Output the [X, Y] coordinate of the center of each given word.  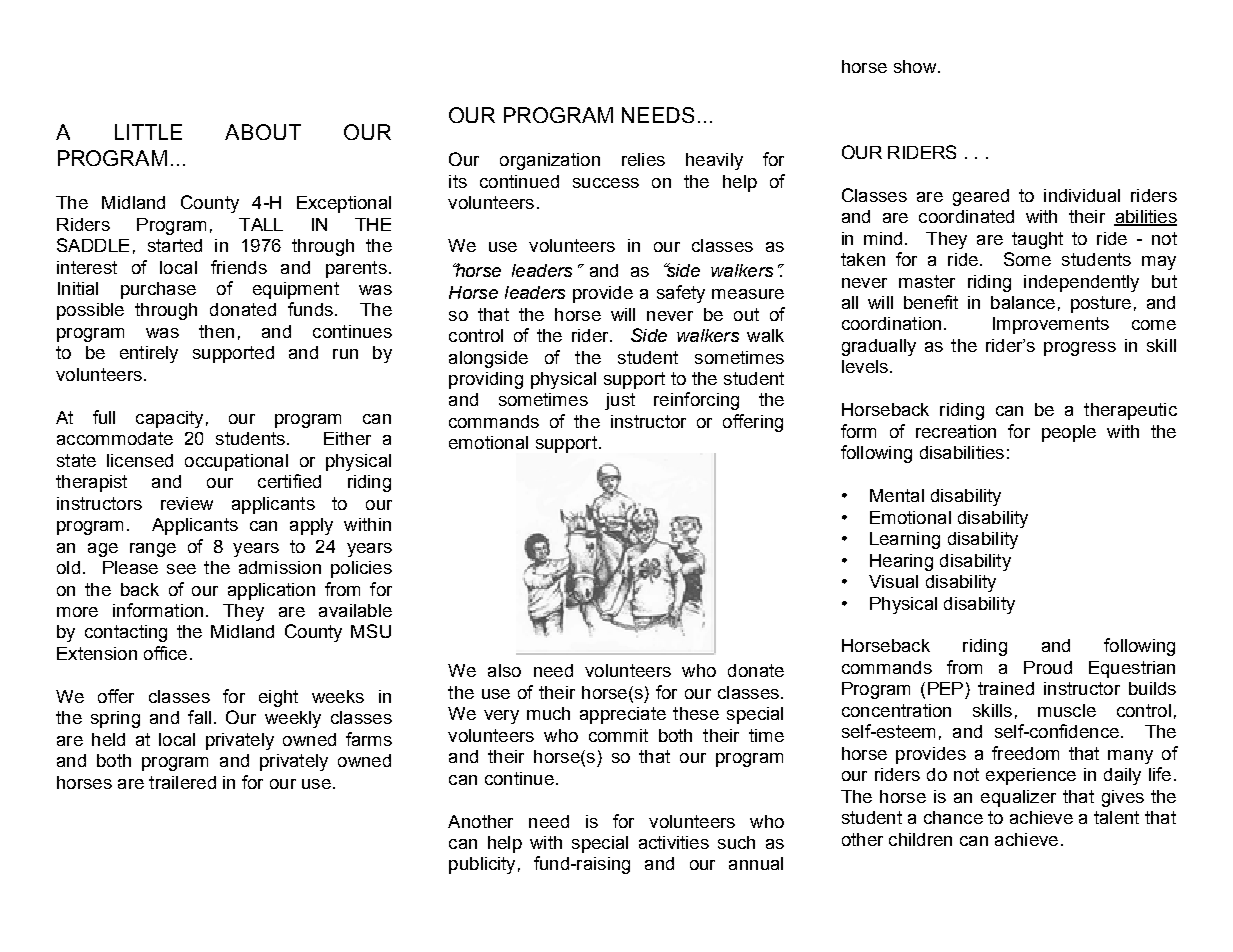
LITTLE [148, 132]
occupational [236, 462]
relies [643, 159]
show [916, 66]
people [1069, 433]
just [620, 401]
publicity [482, 865]
